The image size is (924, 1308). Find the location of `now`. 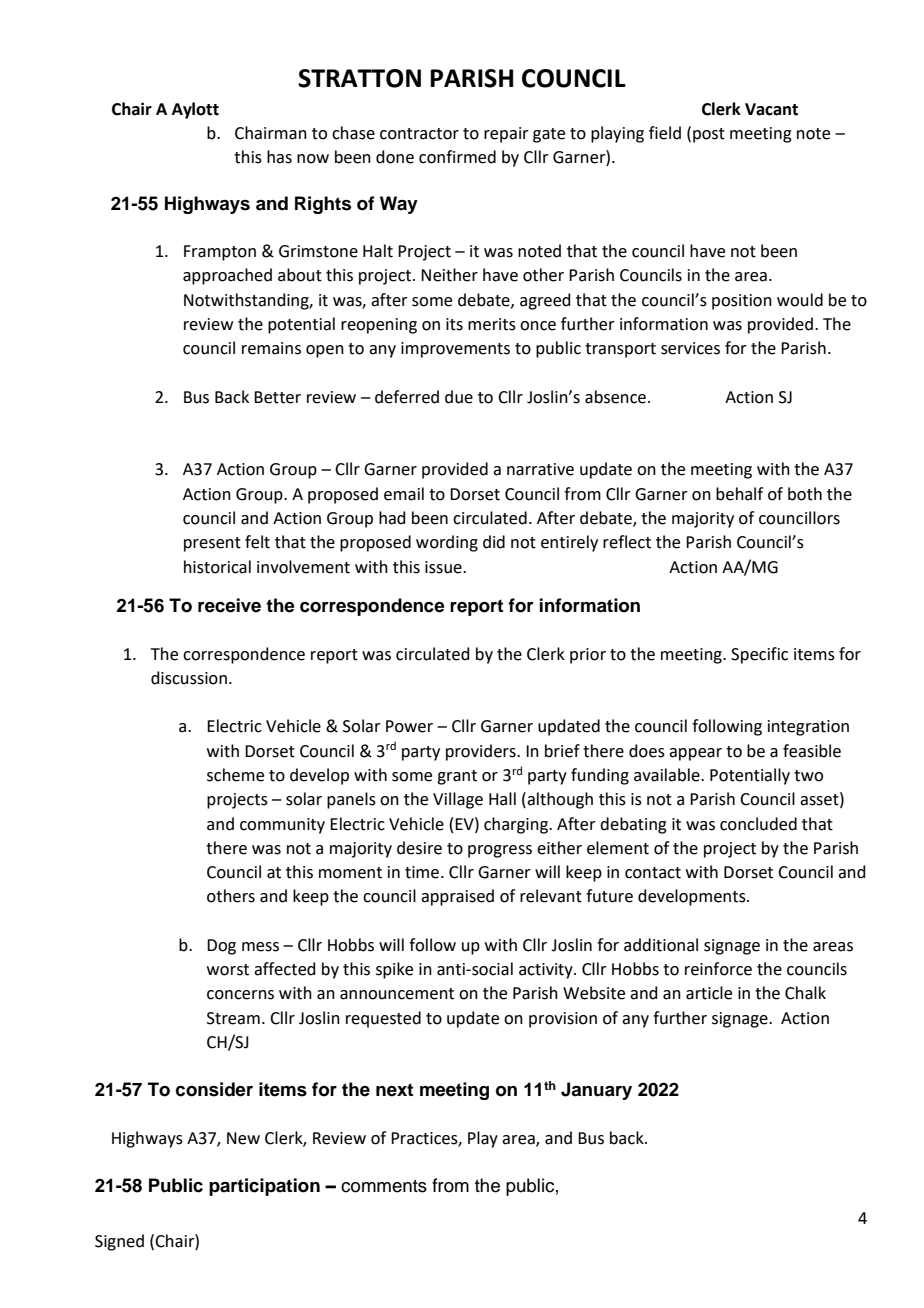

now is located at coordinates (313, 159).
